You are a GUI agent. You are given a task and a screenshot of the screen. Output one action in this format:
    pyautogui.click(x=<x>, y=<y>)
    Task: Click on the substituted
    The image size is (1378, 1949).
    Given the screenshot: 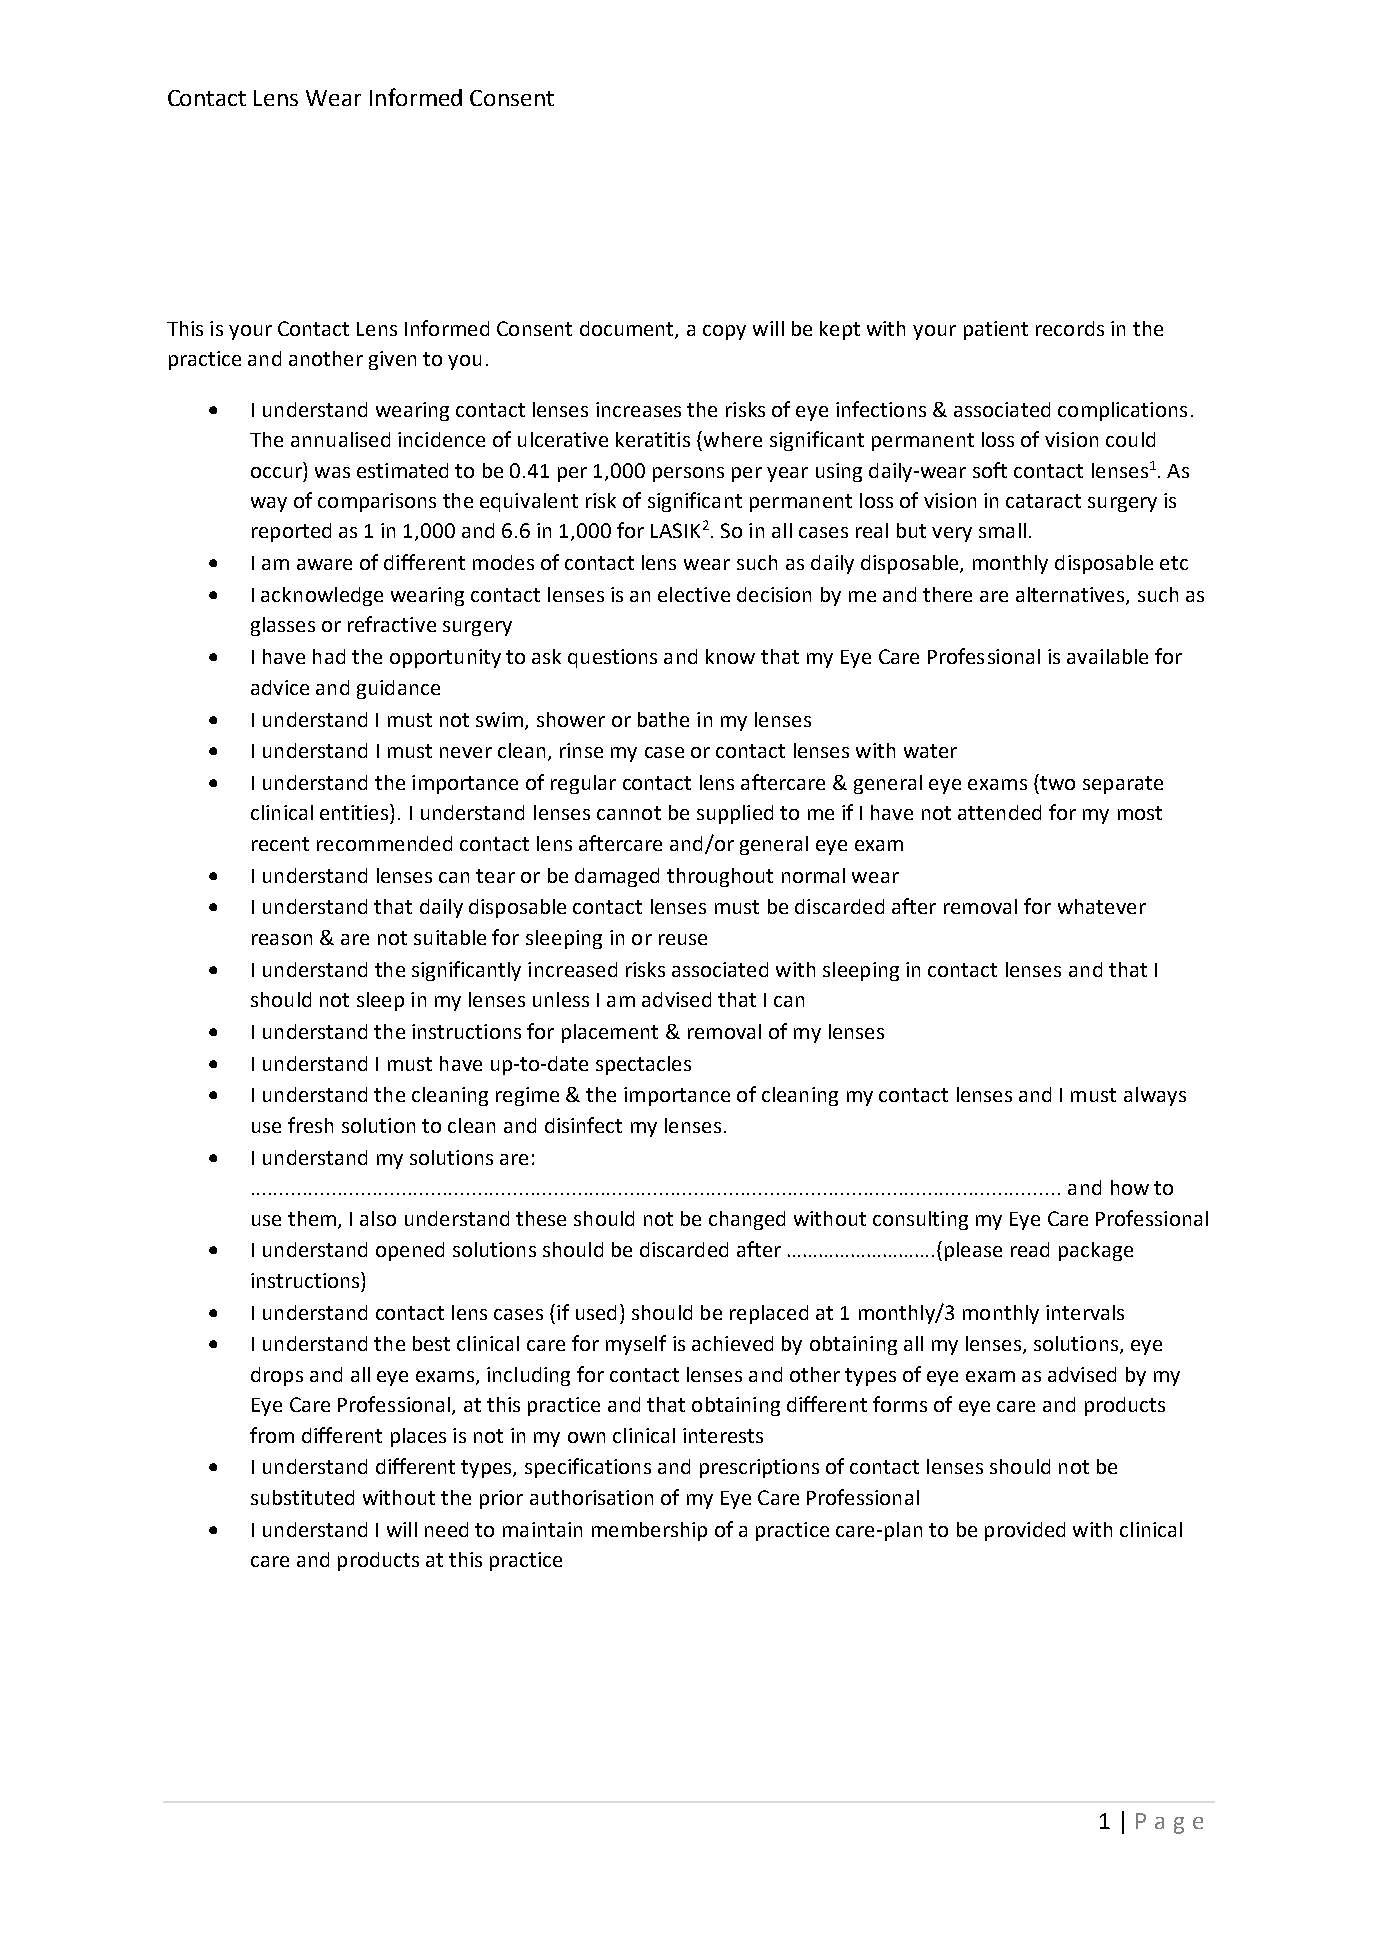 What is the action you would take?
    pyautogui.click(x=302, y=1497)
